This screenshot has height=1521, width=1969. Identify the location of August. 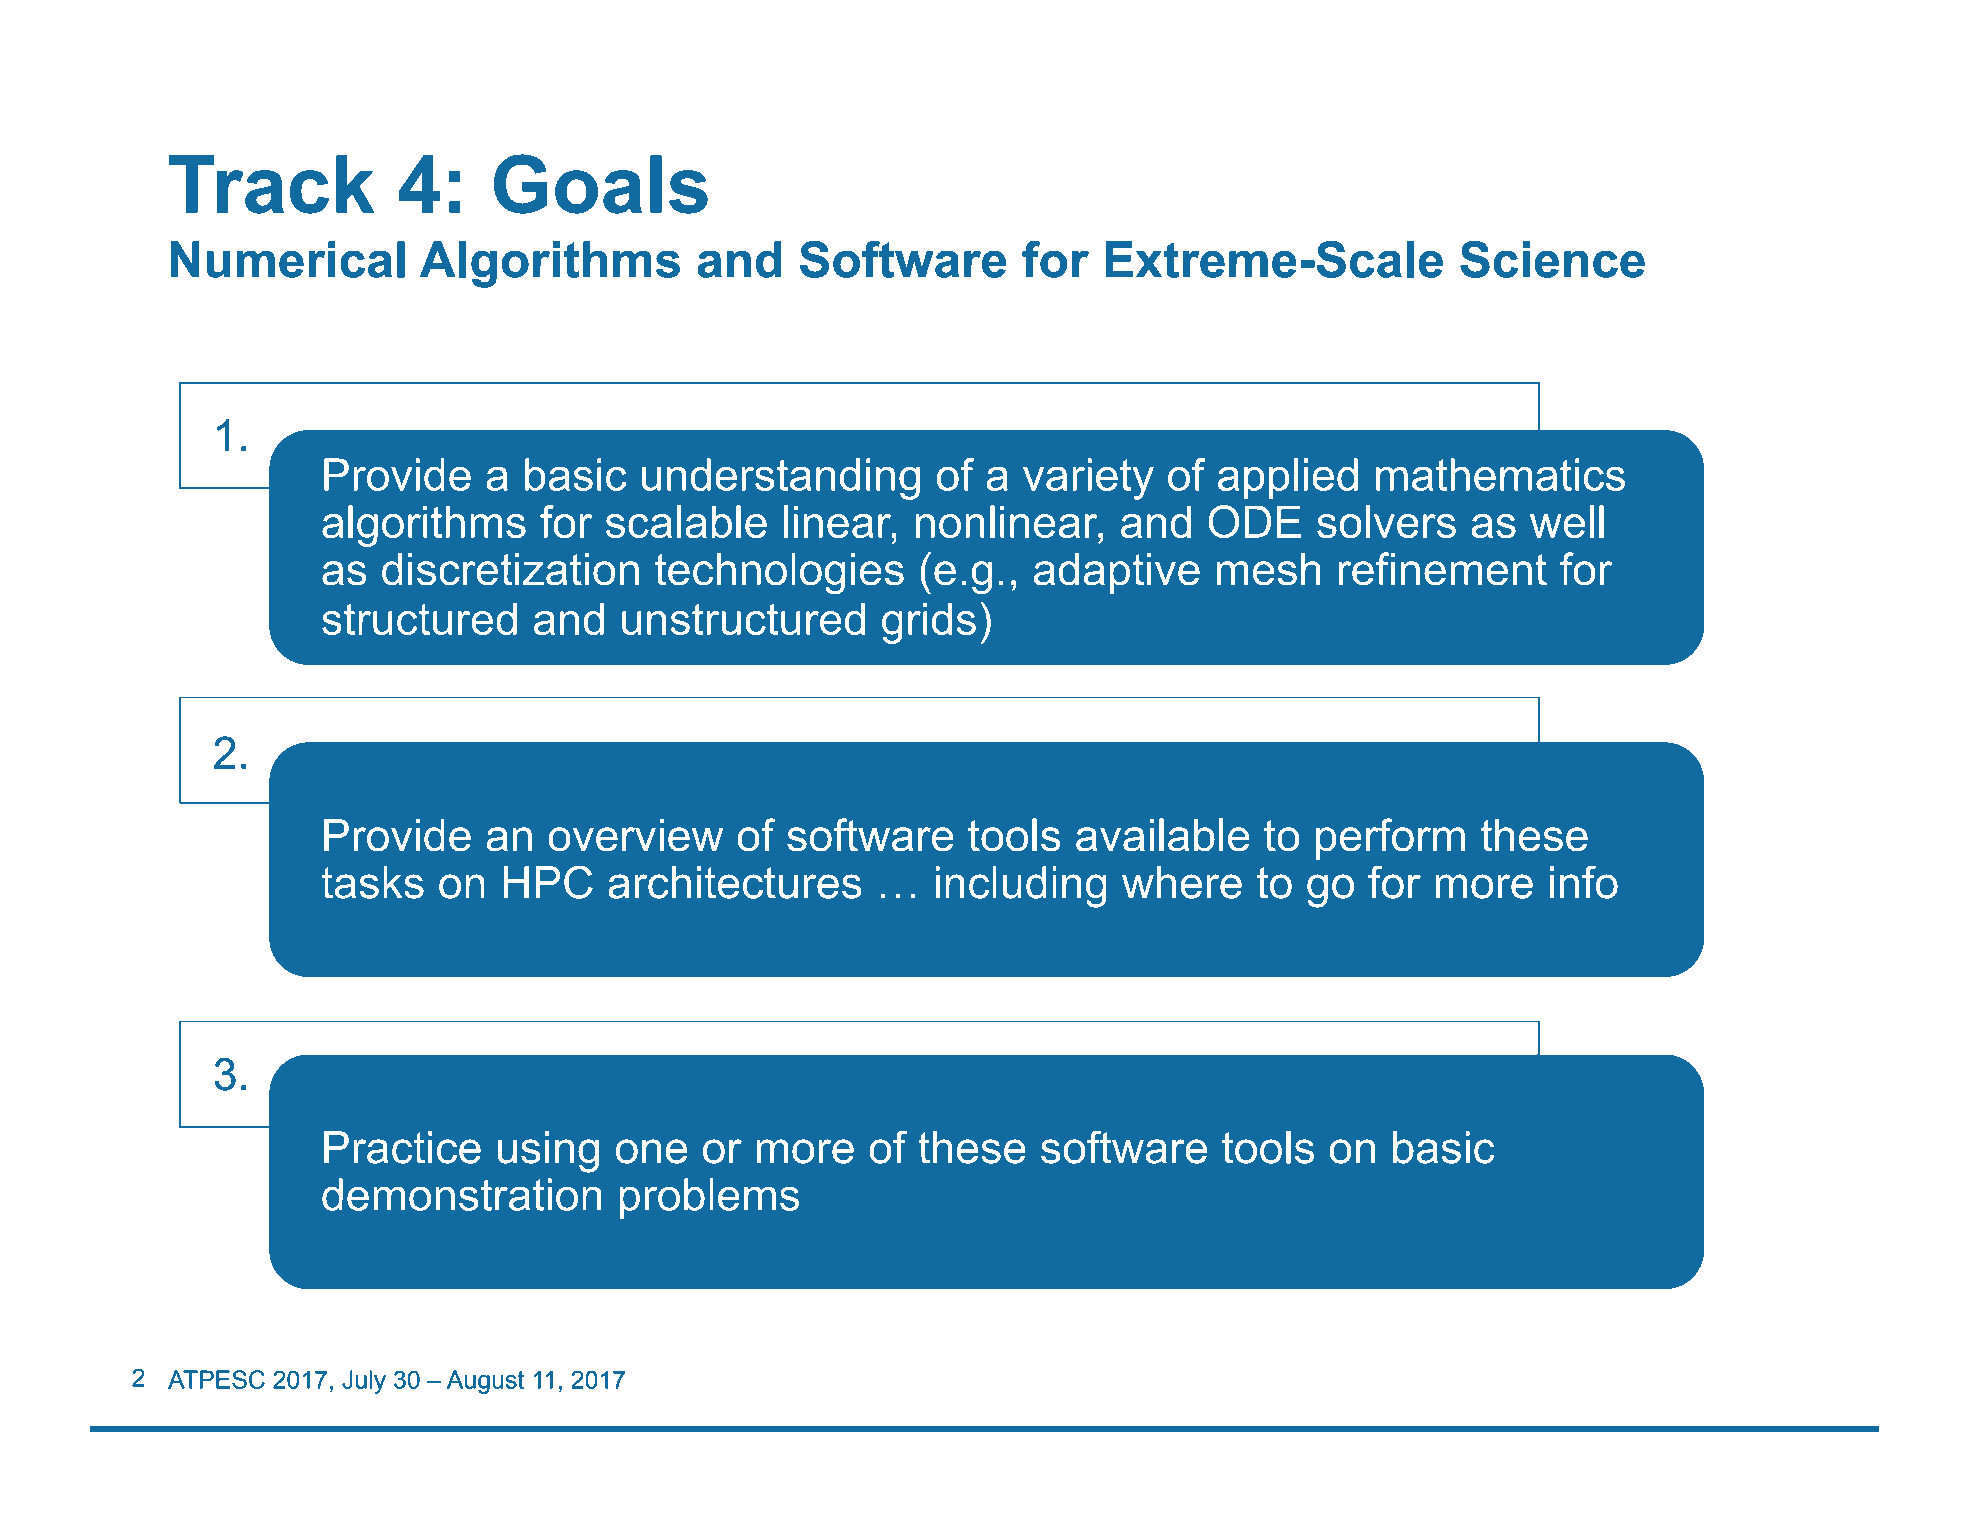
(485, 1382).
